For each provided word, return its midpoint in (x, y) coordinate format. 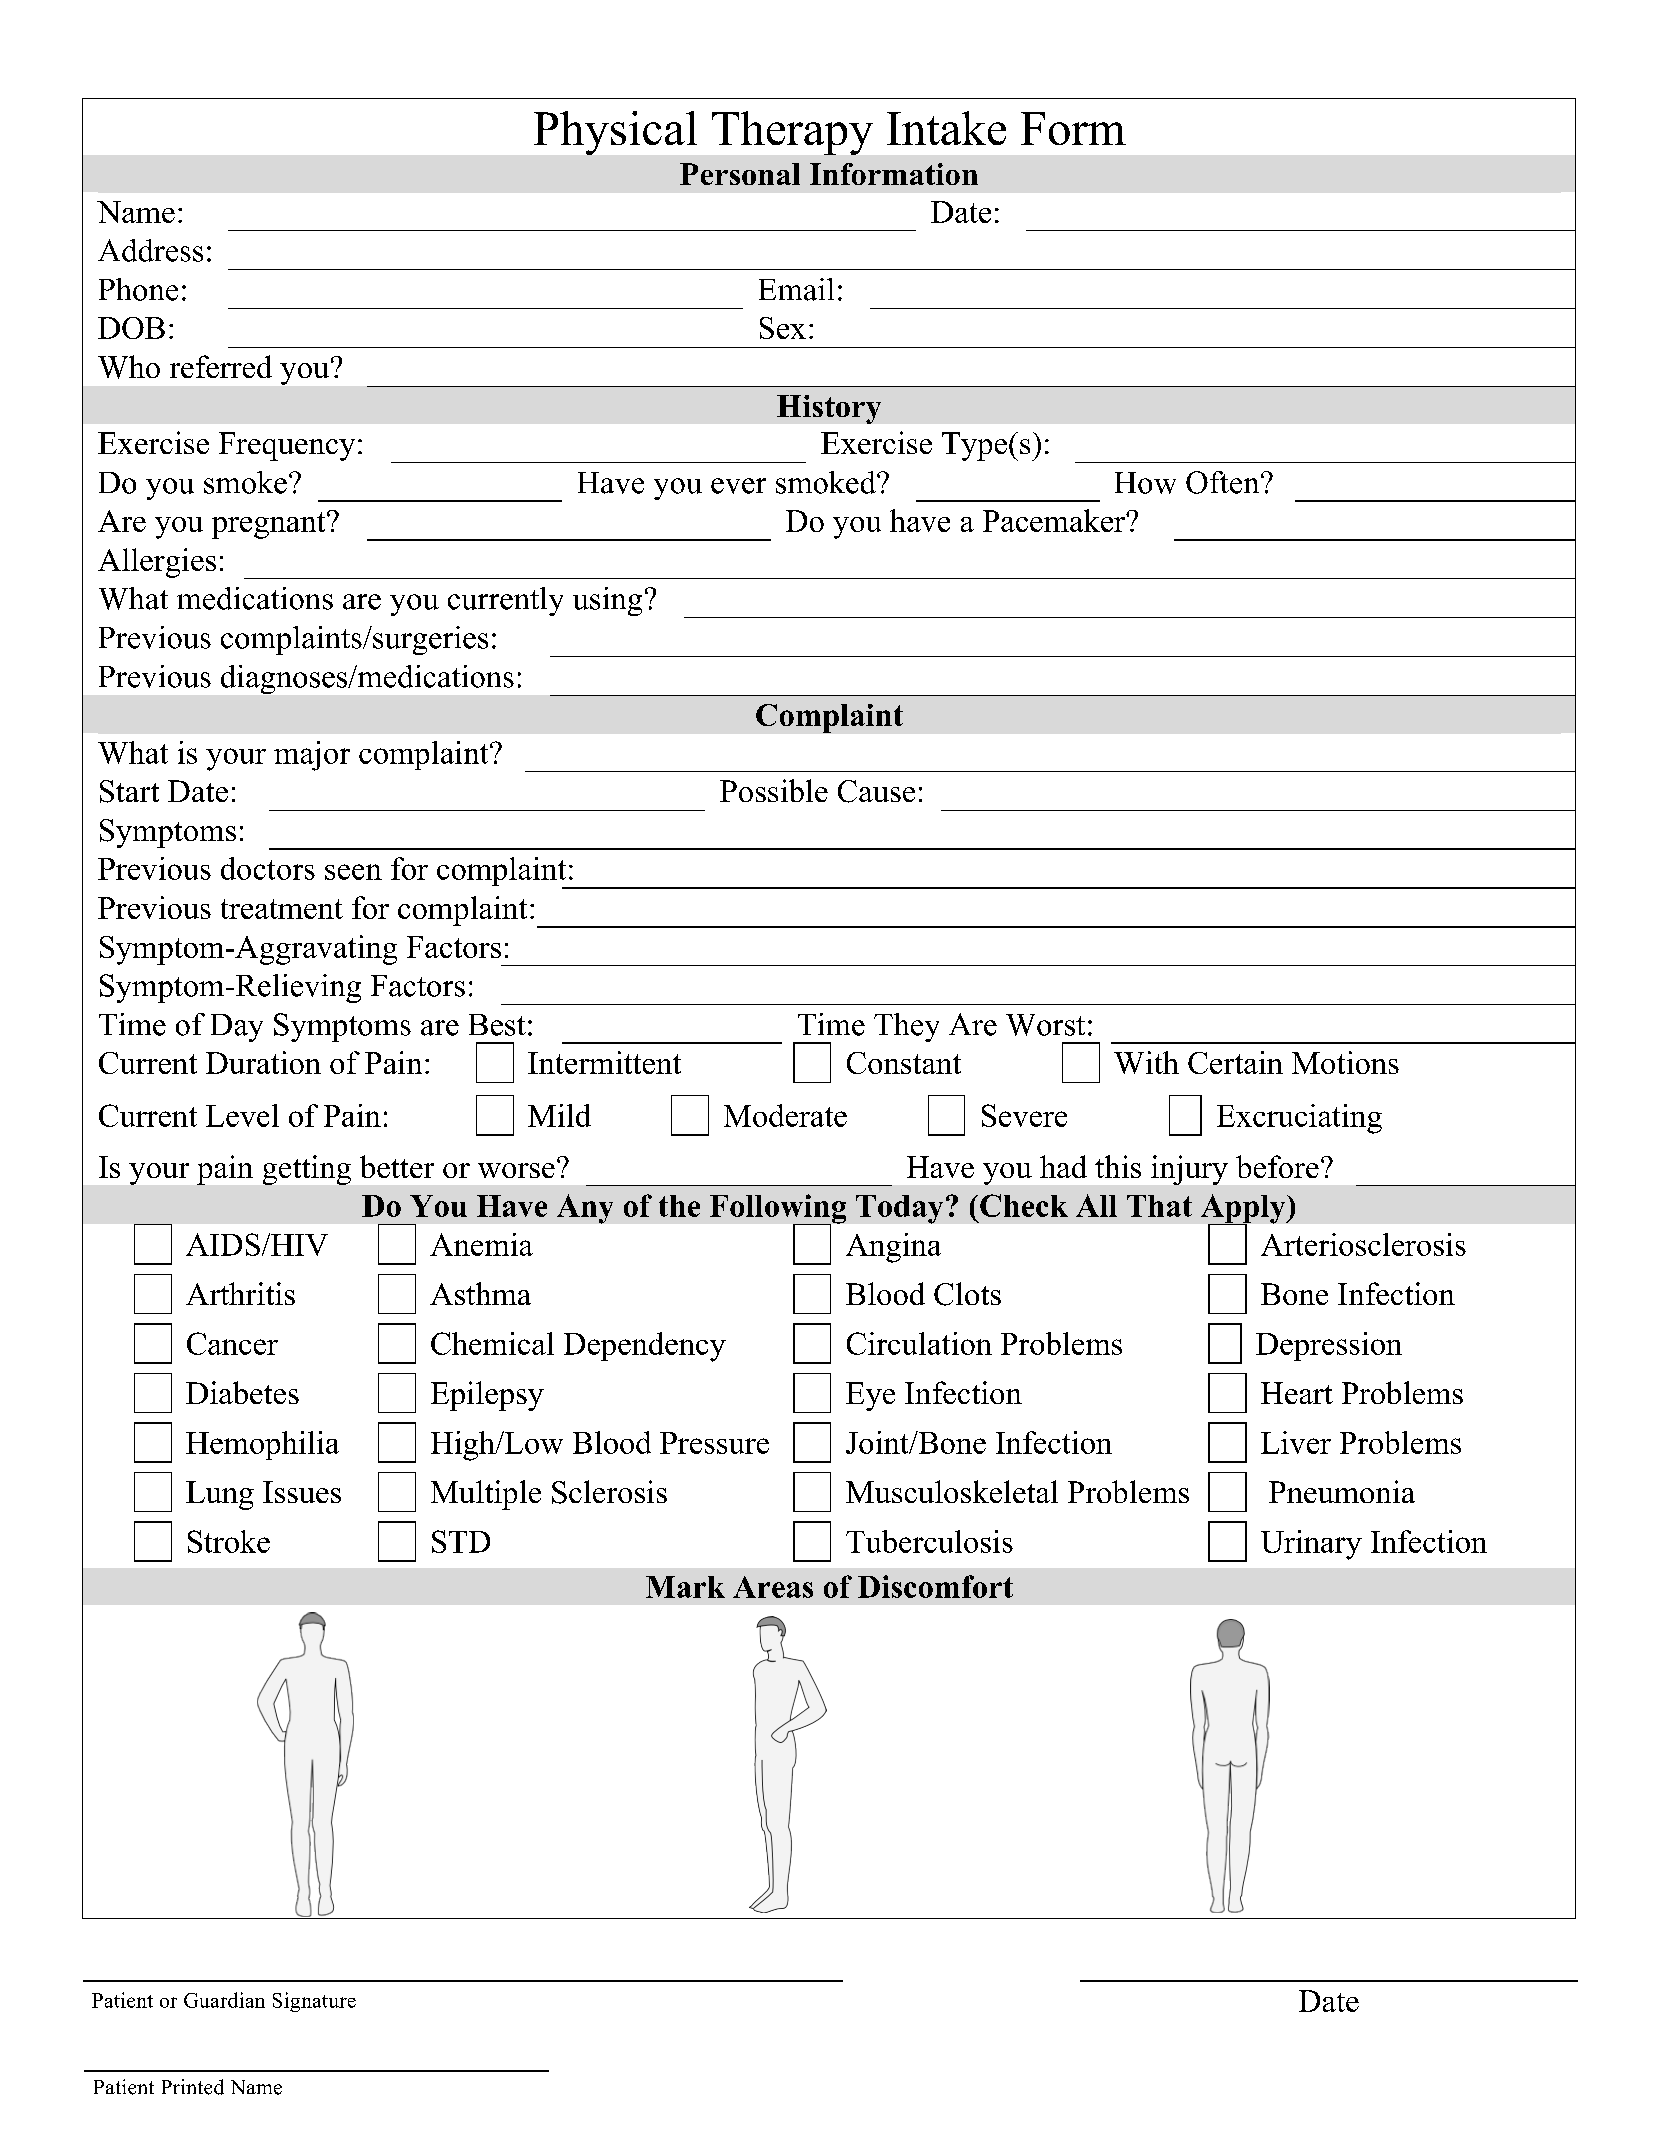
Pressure (714, 1443)
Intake (946, 128)
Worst (1045, 1025)
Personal (740, 174)
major (312, 756)
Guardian (224, 2000)
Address (150, 250)
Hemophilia (262, 1445)
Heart (1297, 1393)
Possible (774, 790)
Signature (314, 2002)
